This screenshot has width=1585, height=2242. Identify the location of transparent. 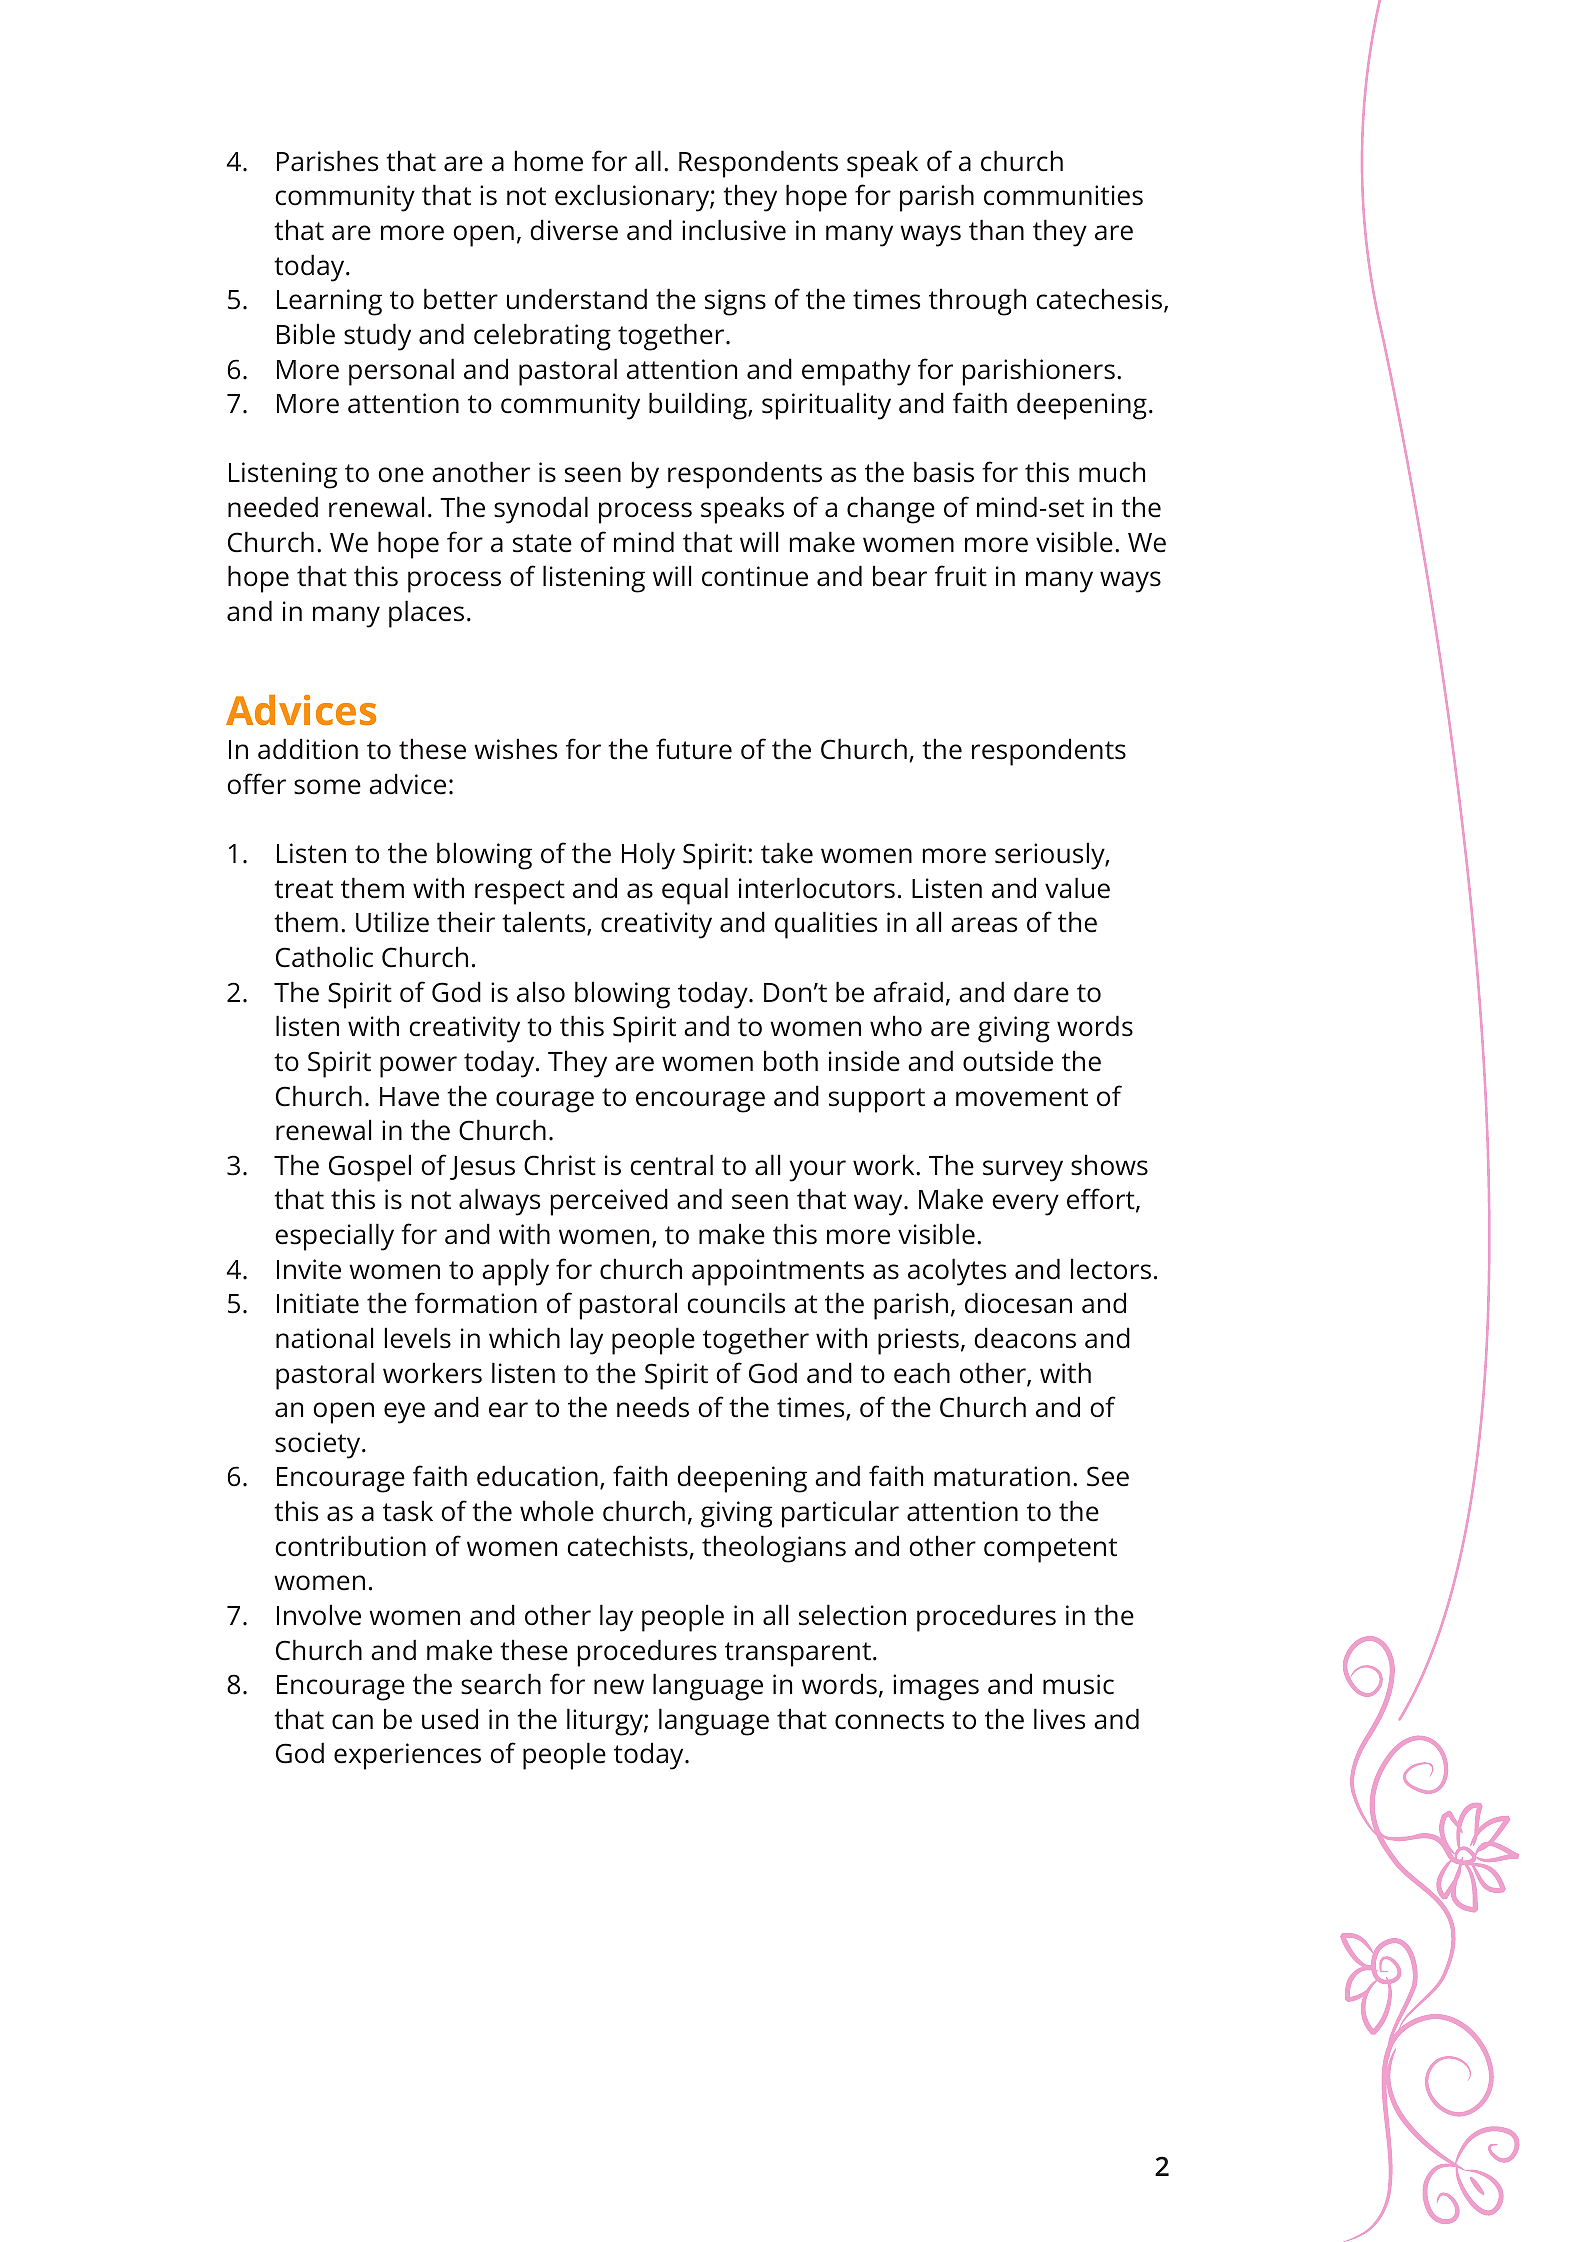
(798, 1654).
